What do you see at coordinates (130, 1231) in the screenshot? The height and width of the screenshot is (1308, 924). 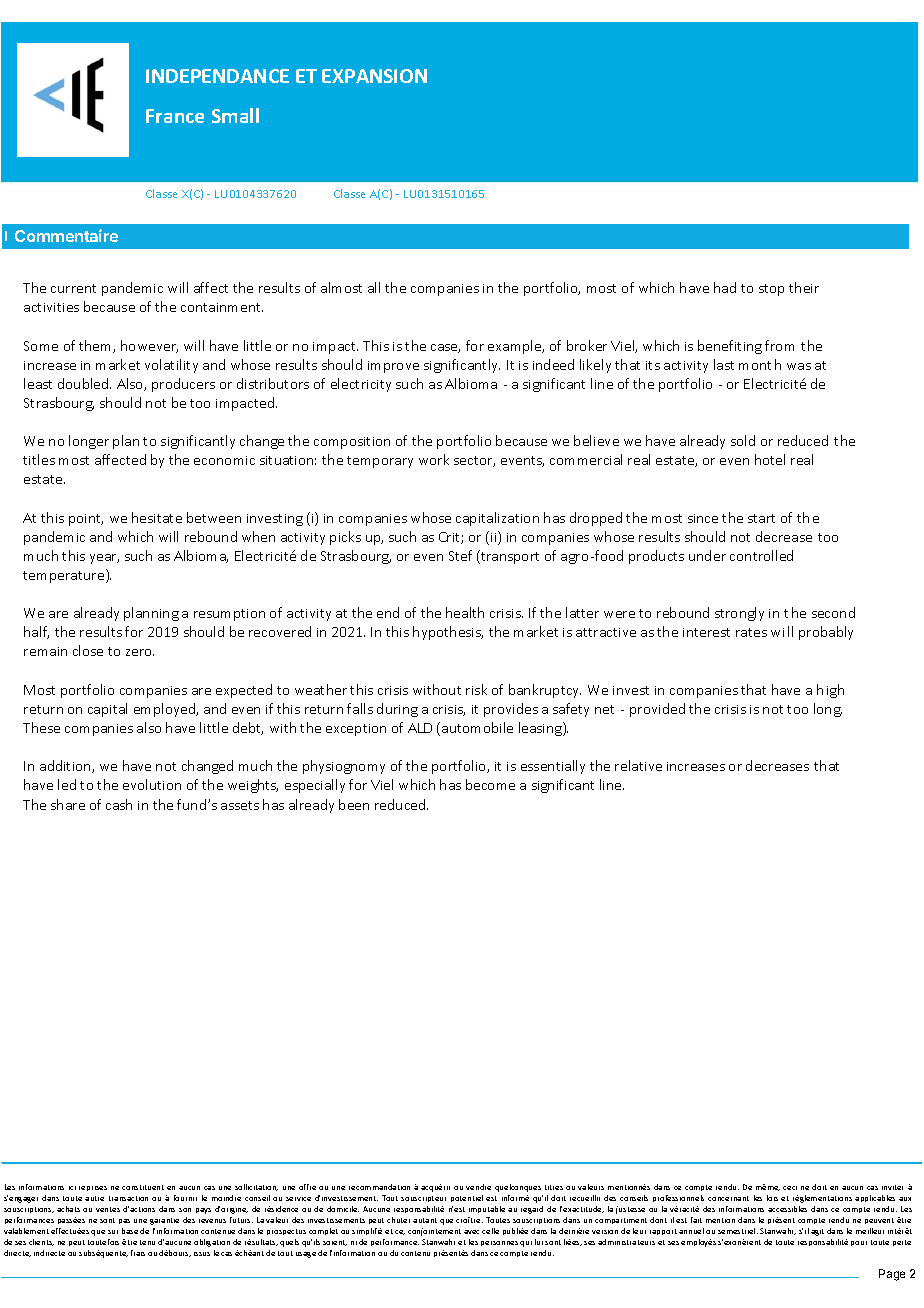 I see `base` at bounding box center [130, 1231].
